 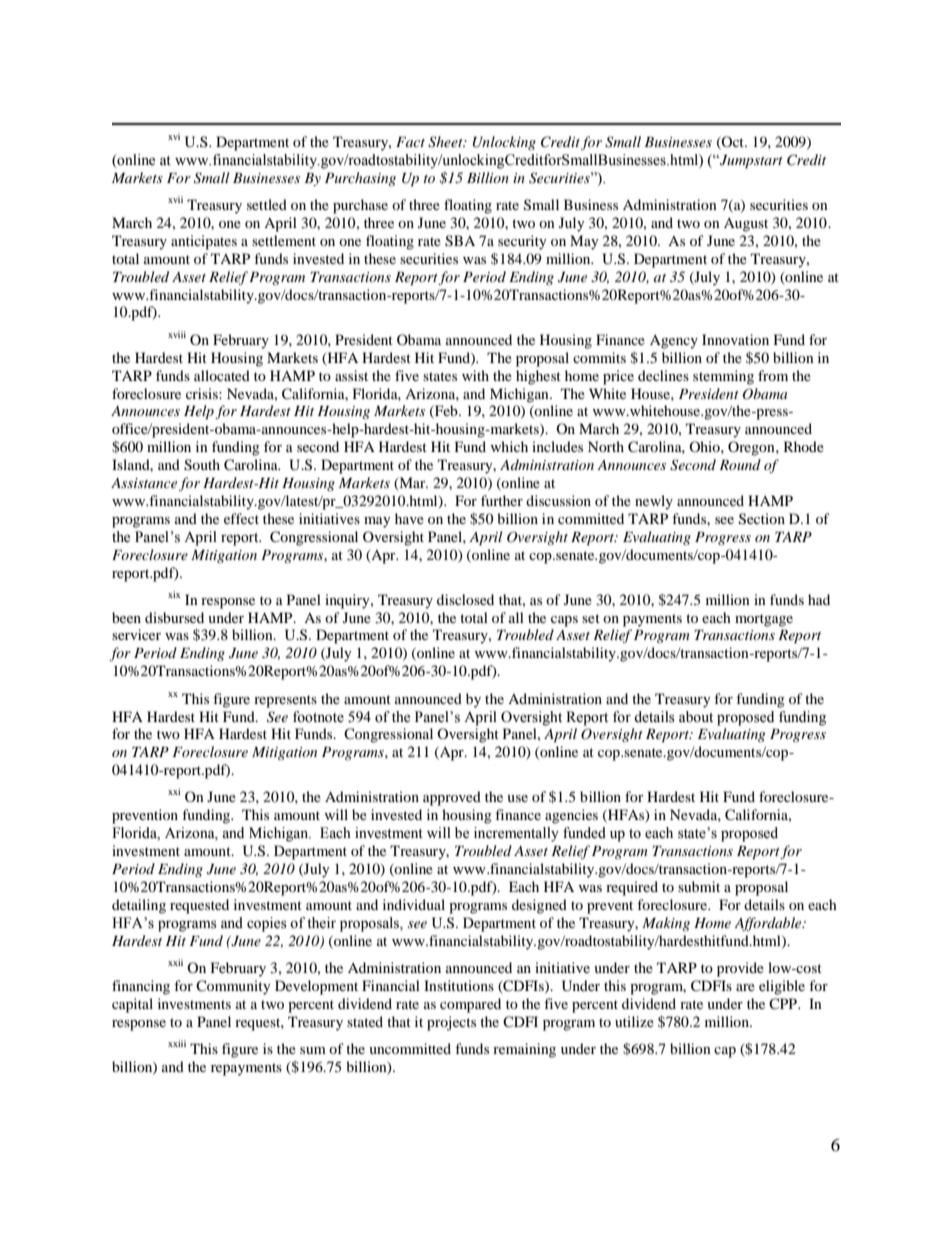 I want to click on Jumpstart, so click(x=750, y=161).
